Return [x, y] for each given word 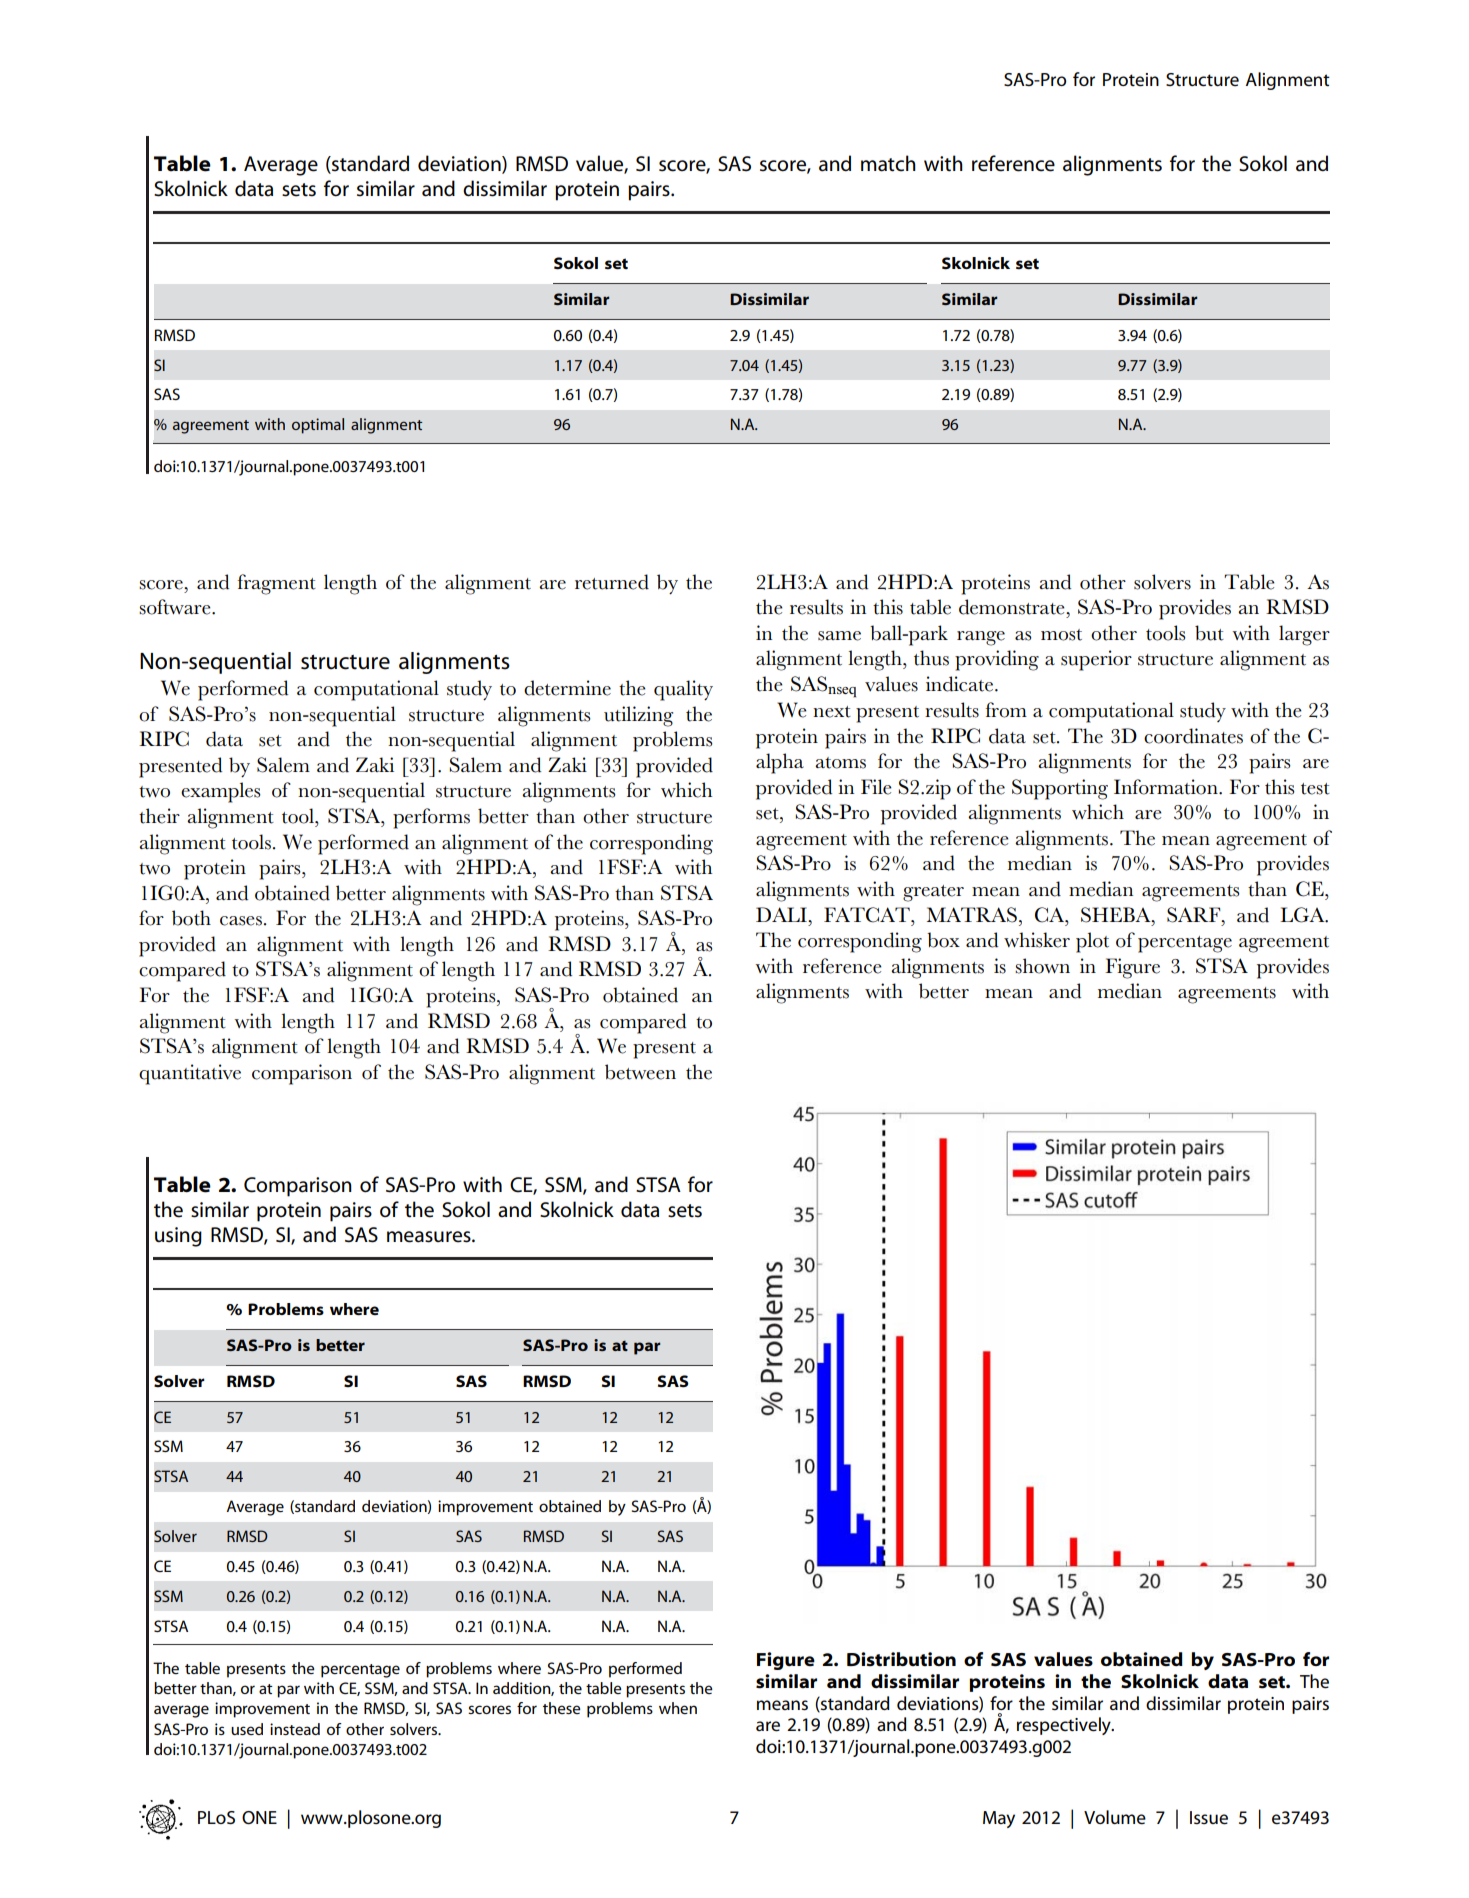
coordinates [1193, 736]
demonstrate [1013, 607]
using [178, 1237]
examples [221, 792]
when [678, 1708]
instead [295, 1729]
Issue [1209, 1818]
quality [683, 690]
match [888, 163]
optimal [318, 426]
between [640, 1072]
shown [1042, 966]
